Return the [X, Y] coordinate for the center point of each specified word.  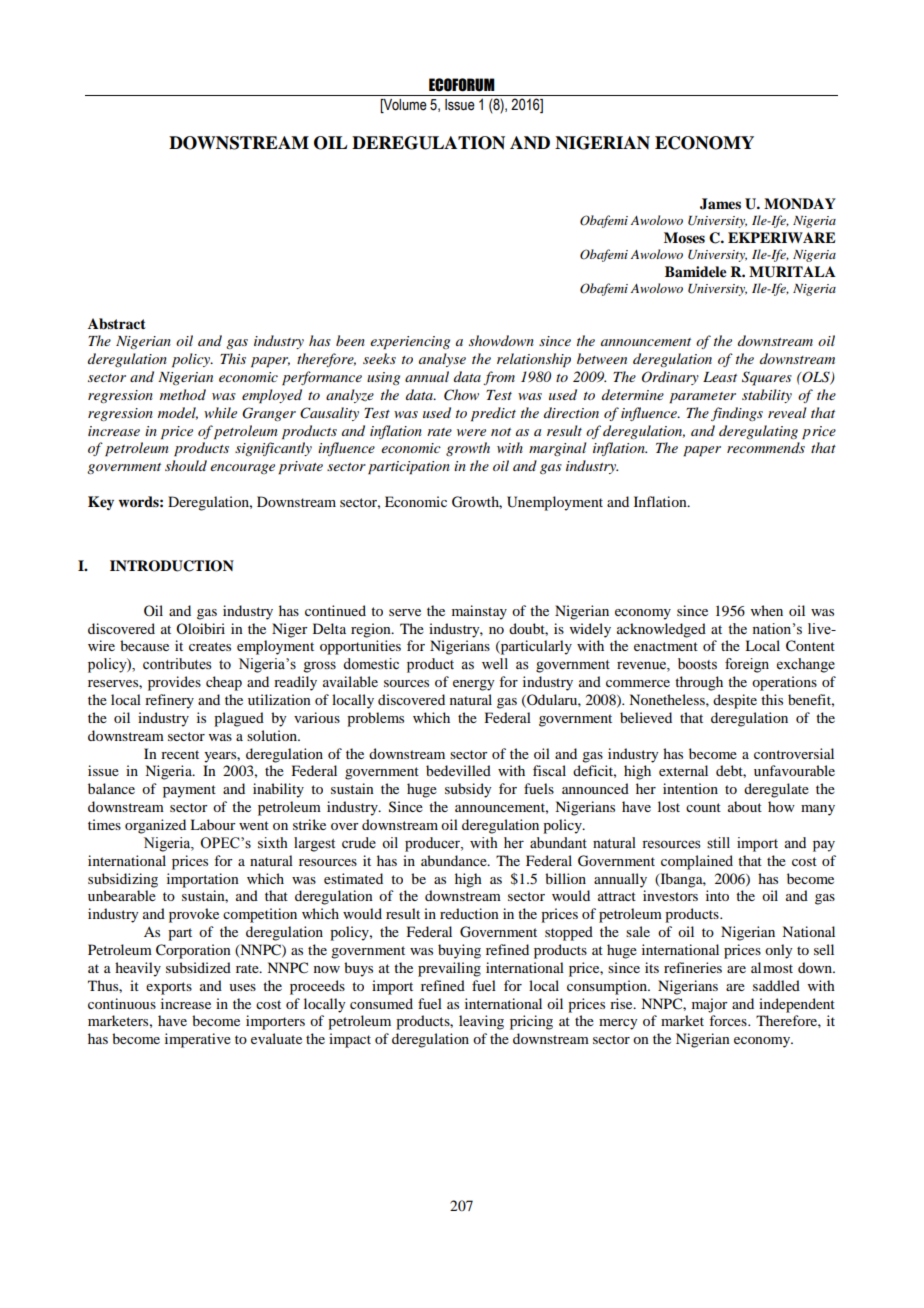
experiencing [410, 343]
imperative [198, 1040]
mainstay [479, 612]
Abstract [117, 324]
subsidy [468, 790]
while [220, 412]
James [720, 204]
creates [210, 646]
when [767, 610]
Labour [213, 824]
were [471, 432]
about [745, 806]
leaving [481, 1022]
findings [737, 414]
